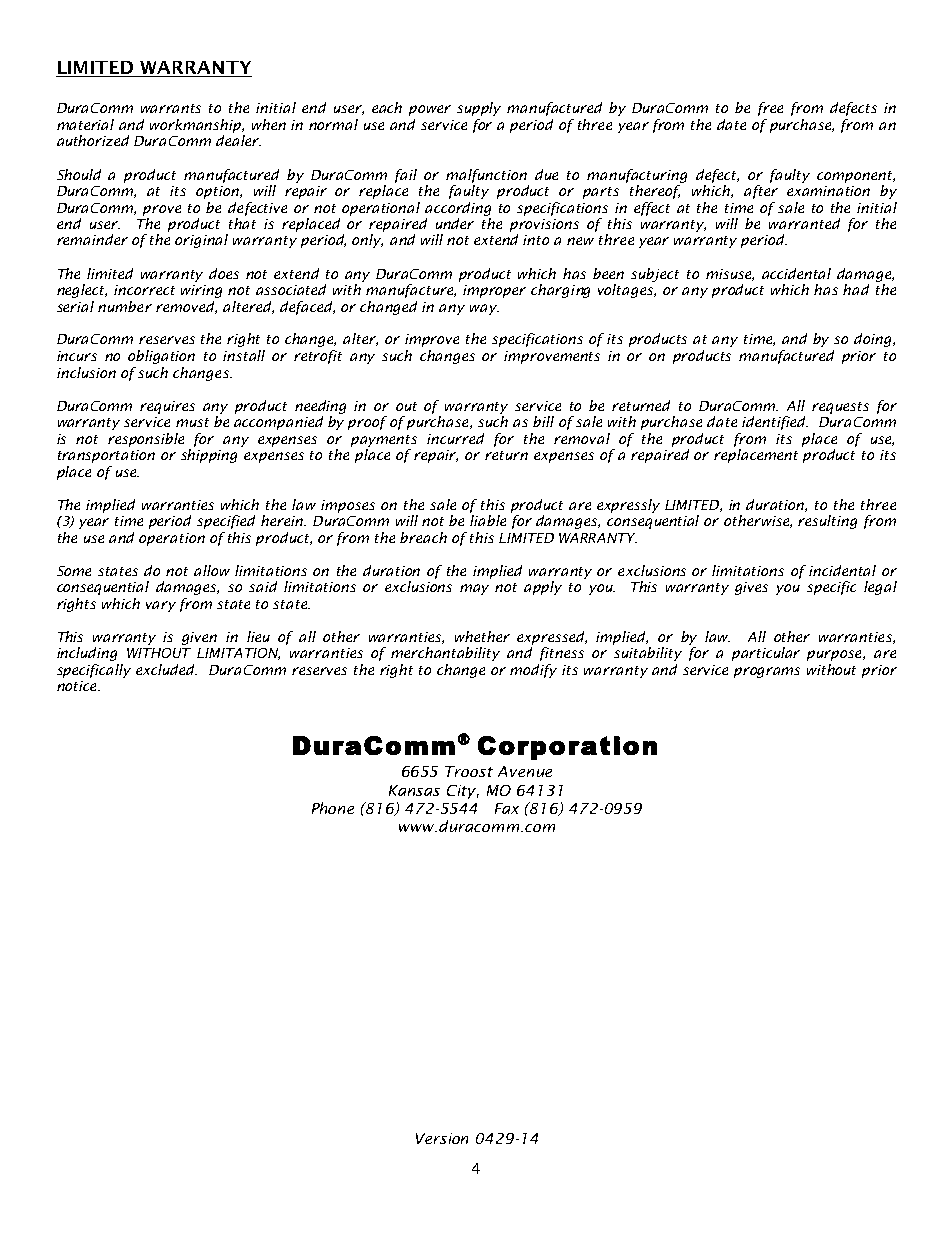 This screenshot has height=1233, width=952. Describe the element at coordinates (161, 357) in the screenshot. I see `obligation` at that location.
